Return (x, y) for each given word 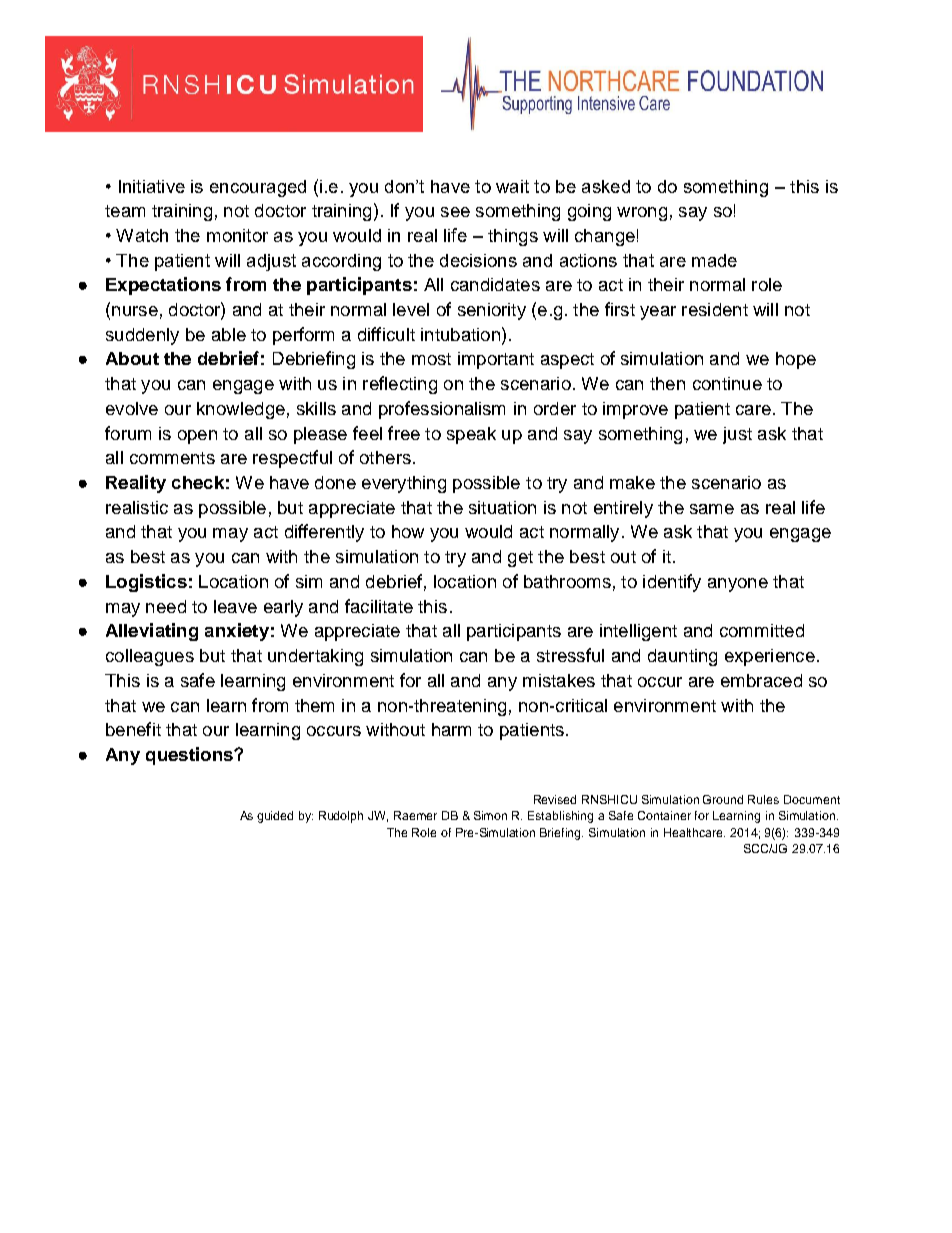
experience (770, 657)
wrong (642, 214)
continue (727, 383)
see (455, 212)
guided (275, 817)
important (496, 360)
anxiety (237, 632)
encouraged (258, 188)
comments (172, 458)
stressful (570, 655)
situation (502, 507)
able (229, 334)
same (712, 509)
